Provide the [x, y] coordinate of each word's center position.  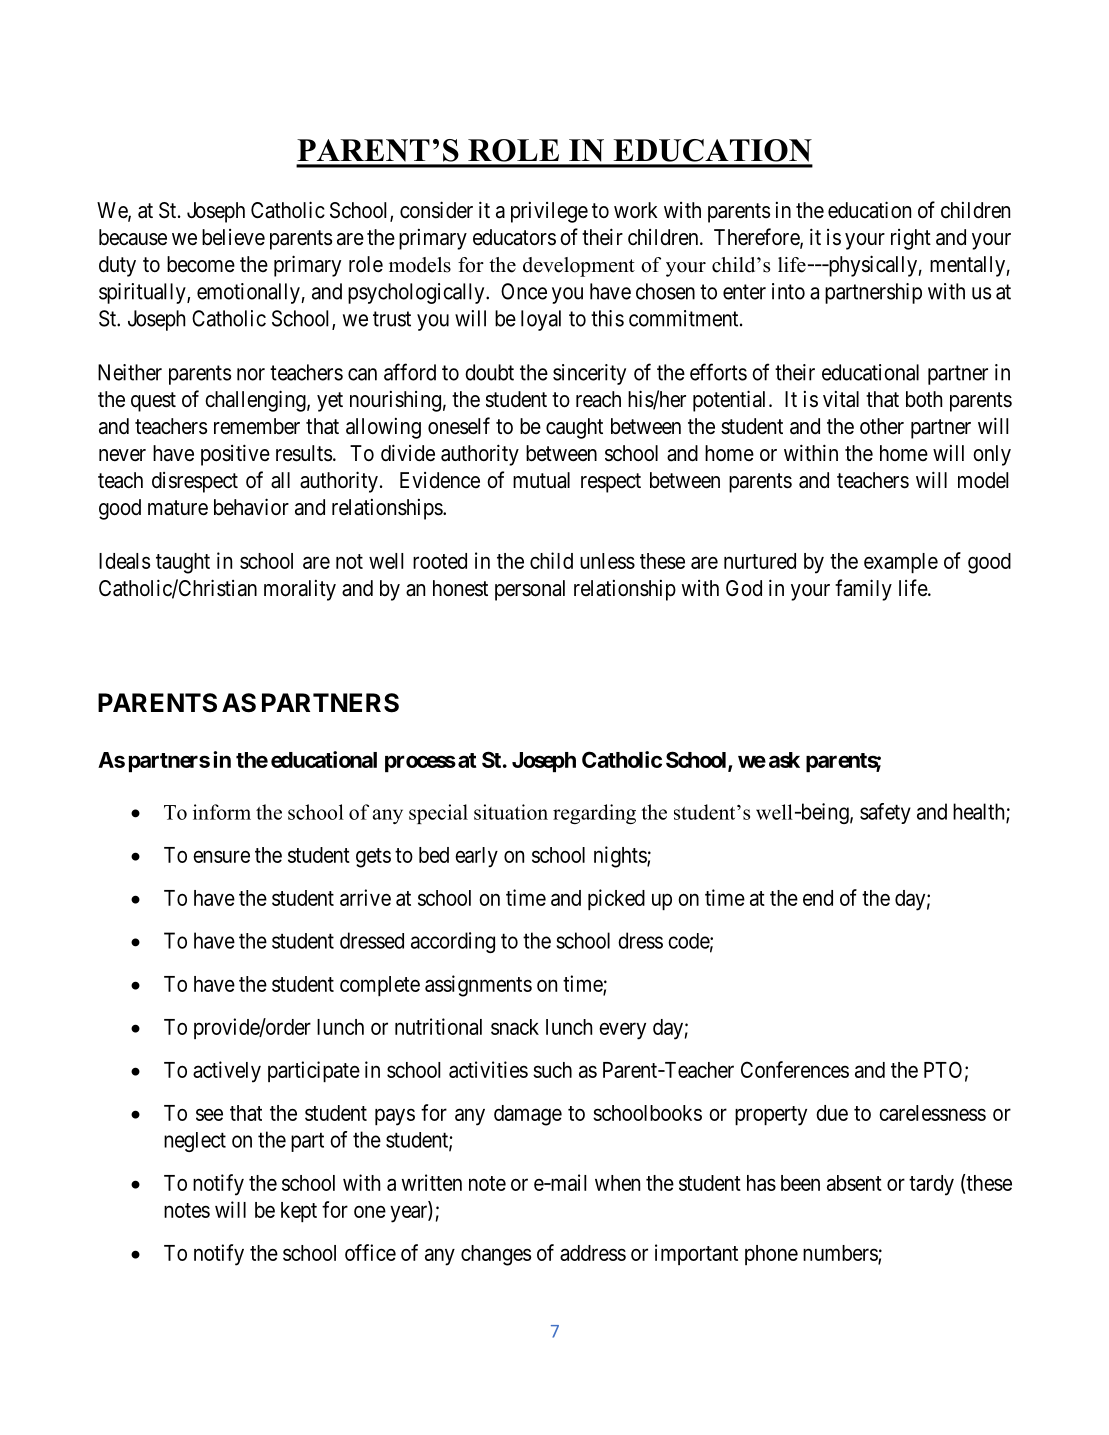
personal [530, 590]
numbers [841, 1254]
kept [299, 1212]
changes [496, 1255]
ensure [221, 856]
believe [233, 237]
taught [183, 563]
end [818, 898]
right [911, 239]
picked [616, 899]
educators [514, 237]
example [901, 563]
